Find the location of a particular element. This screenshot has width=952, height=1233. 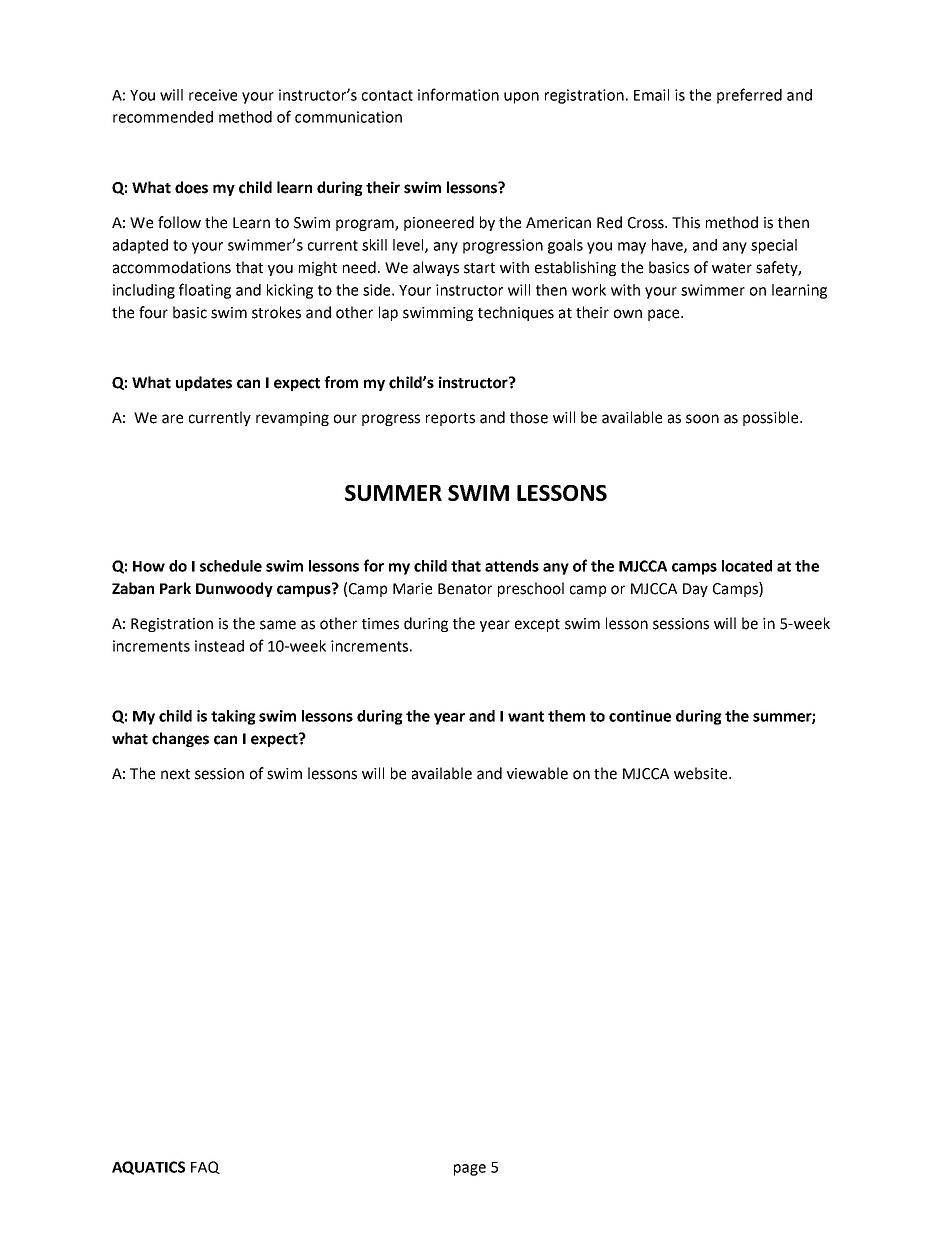

continue is located at coordinates (640, 716).
